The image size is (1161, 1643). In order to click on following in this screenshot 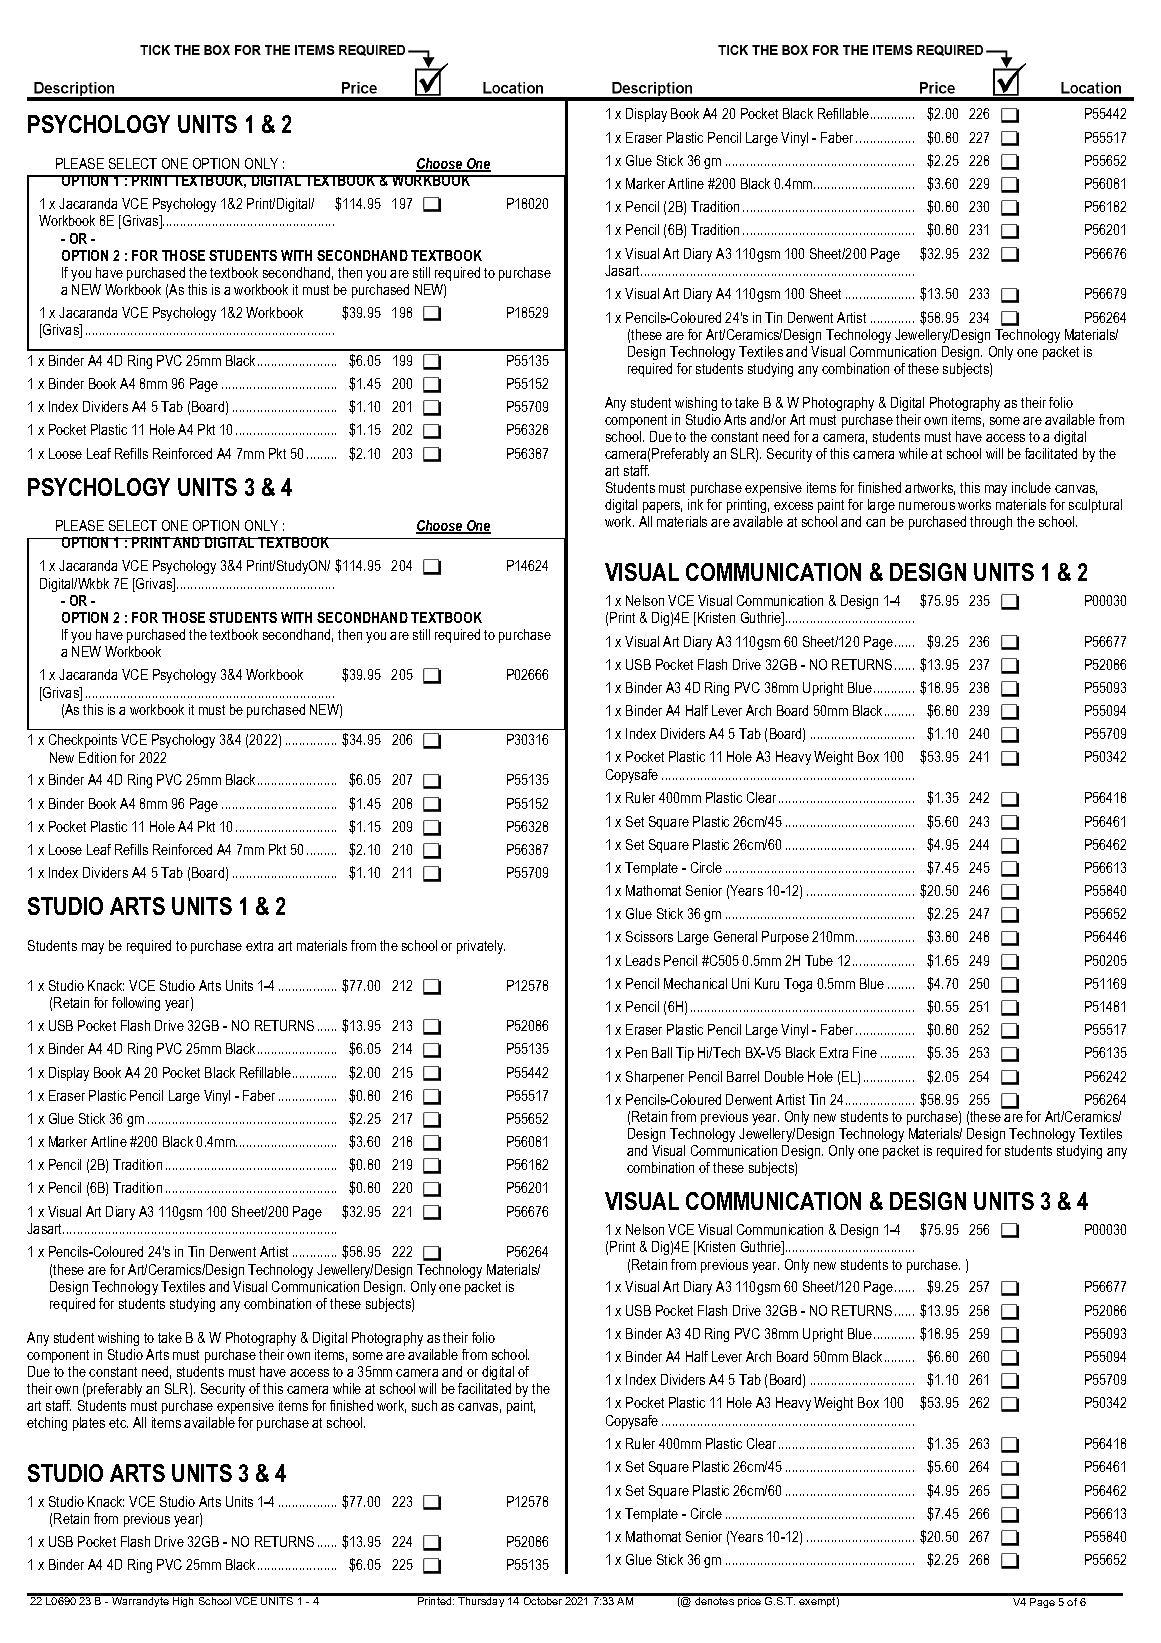, I will do `click(136, 1004)`.
